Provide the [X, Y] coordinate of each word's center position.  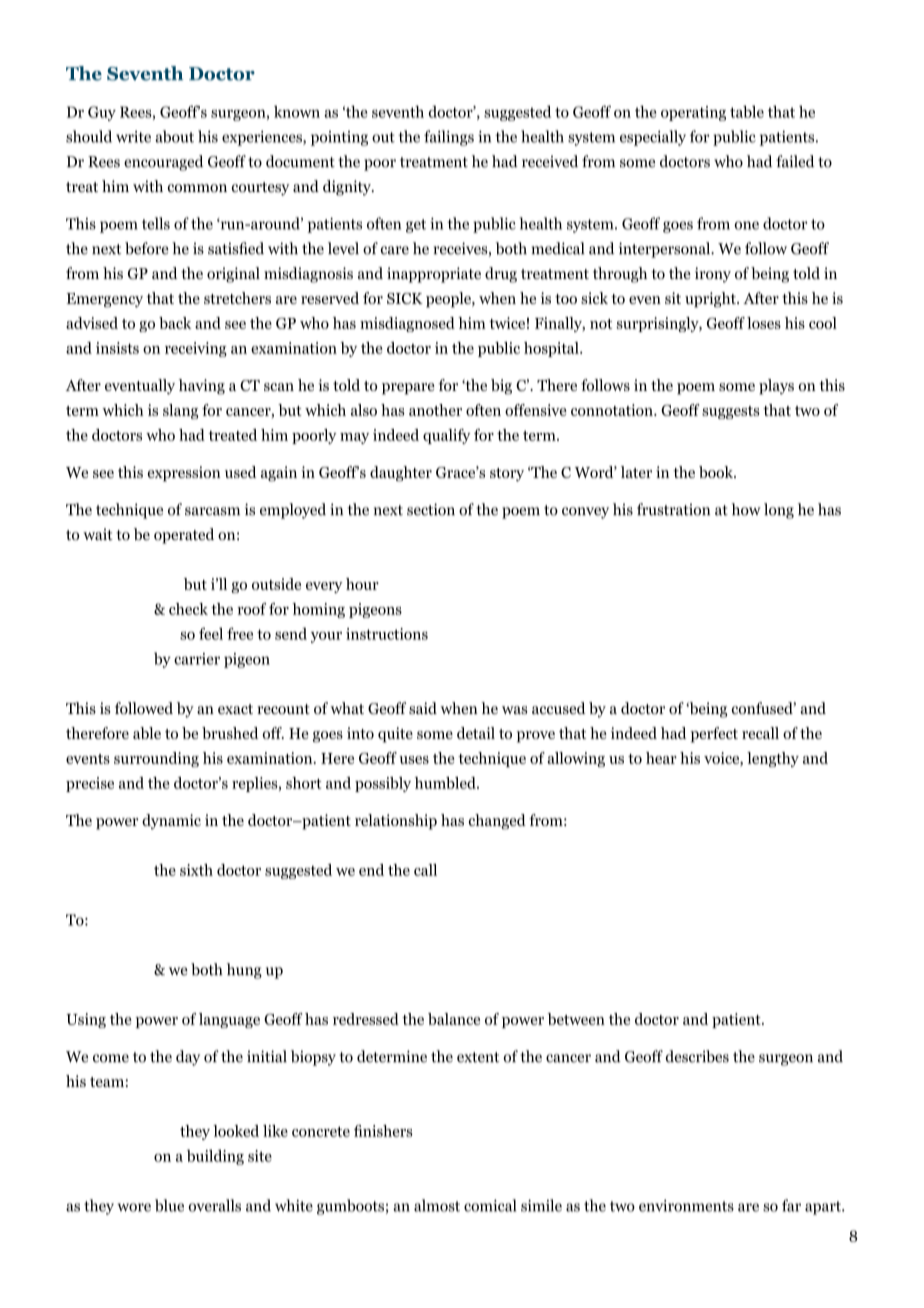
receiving [196, 349]
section [431, 509]
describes [697, 1056]
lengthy [773, 759]
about [174, 136]
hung [244, 971]
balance [454, 1019]
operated [184, 536]
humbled [446, 783]
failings [449, 138]
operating [693, 113]
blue [169, 1205]
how [746, 509]
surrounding [156, 759]
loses [764, 323]
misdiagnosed [407, 324]
